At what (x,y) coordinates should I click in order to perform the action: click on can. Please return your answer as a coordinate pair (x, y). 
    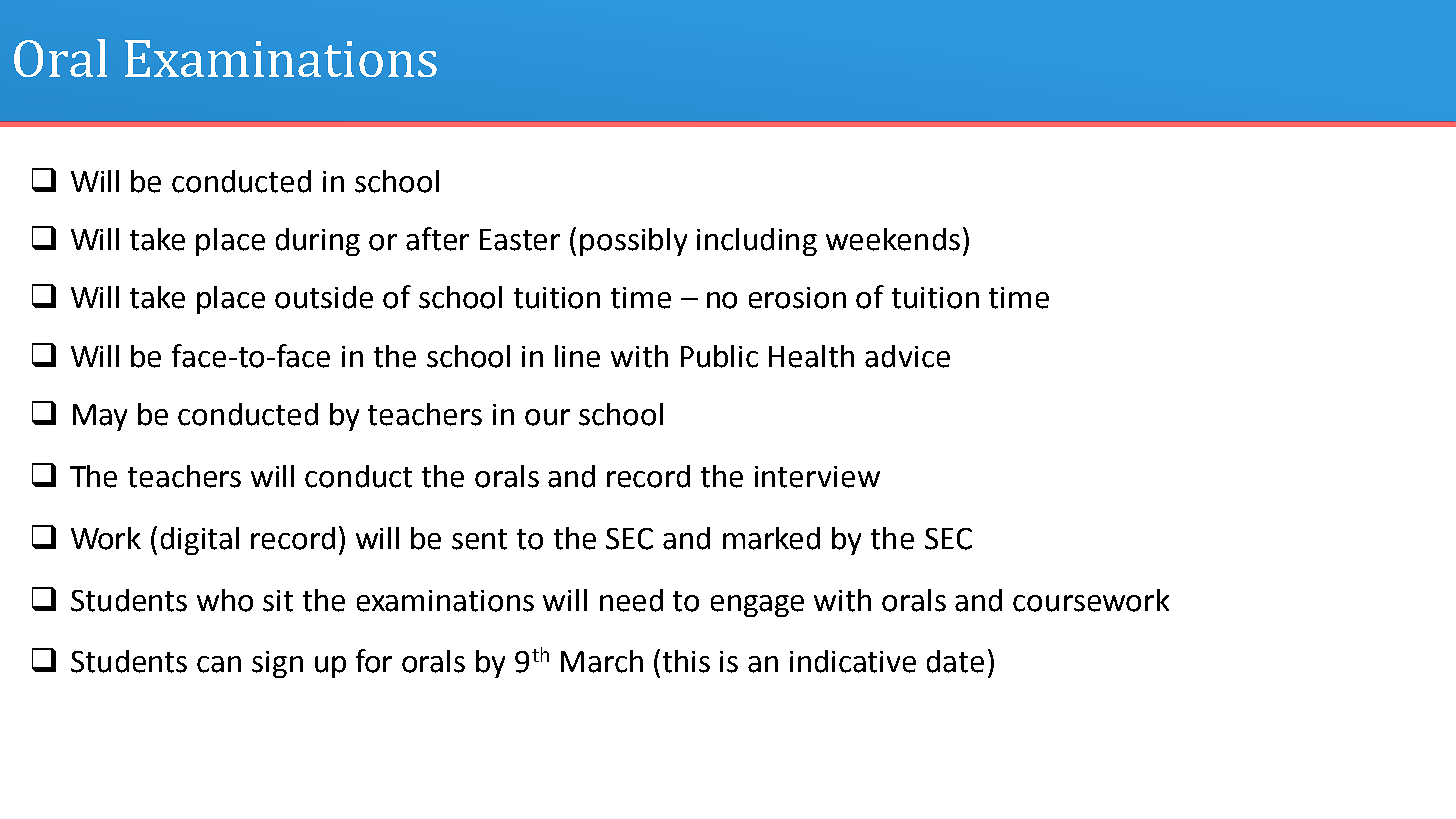
    Looking at the image, I should click on (219, 664).
